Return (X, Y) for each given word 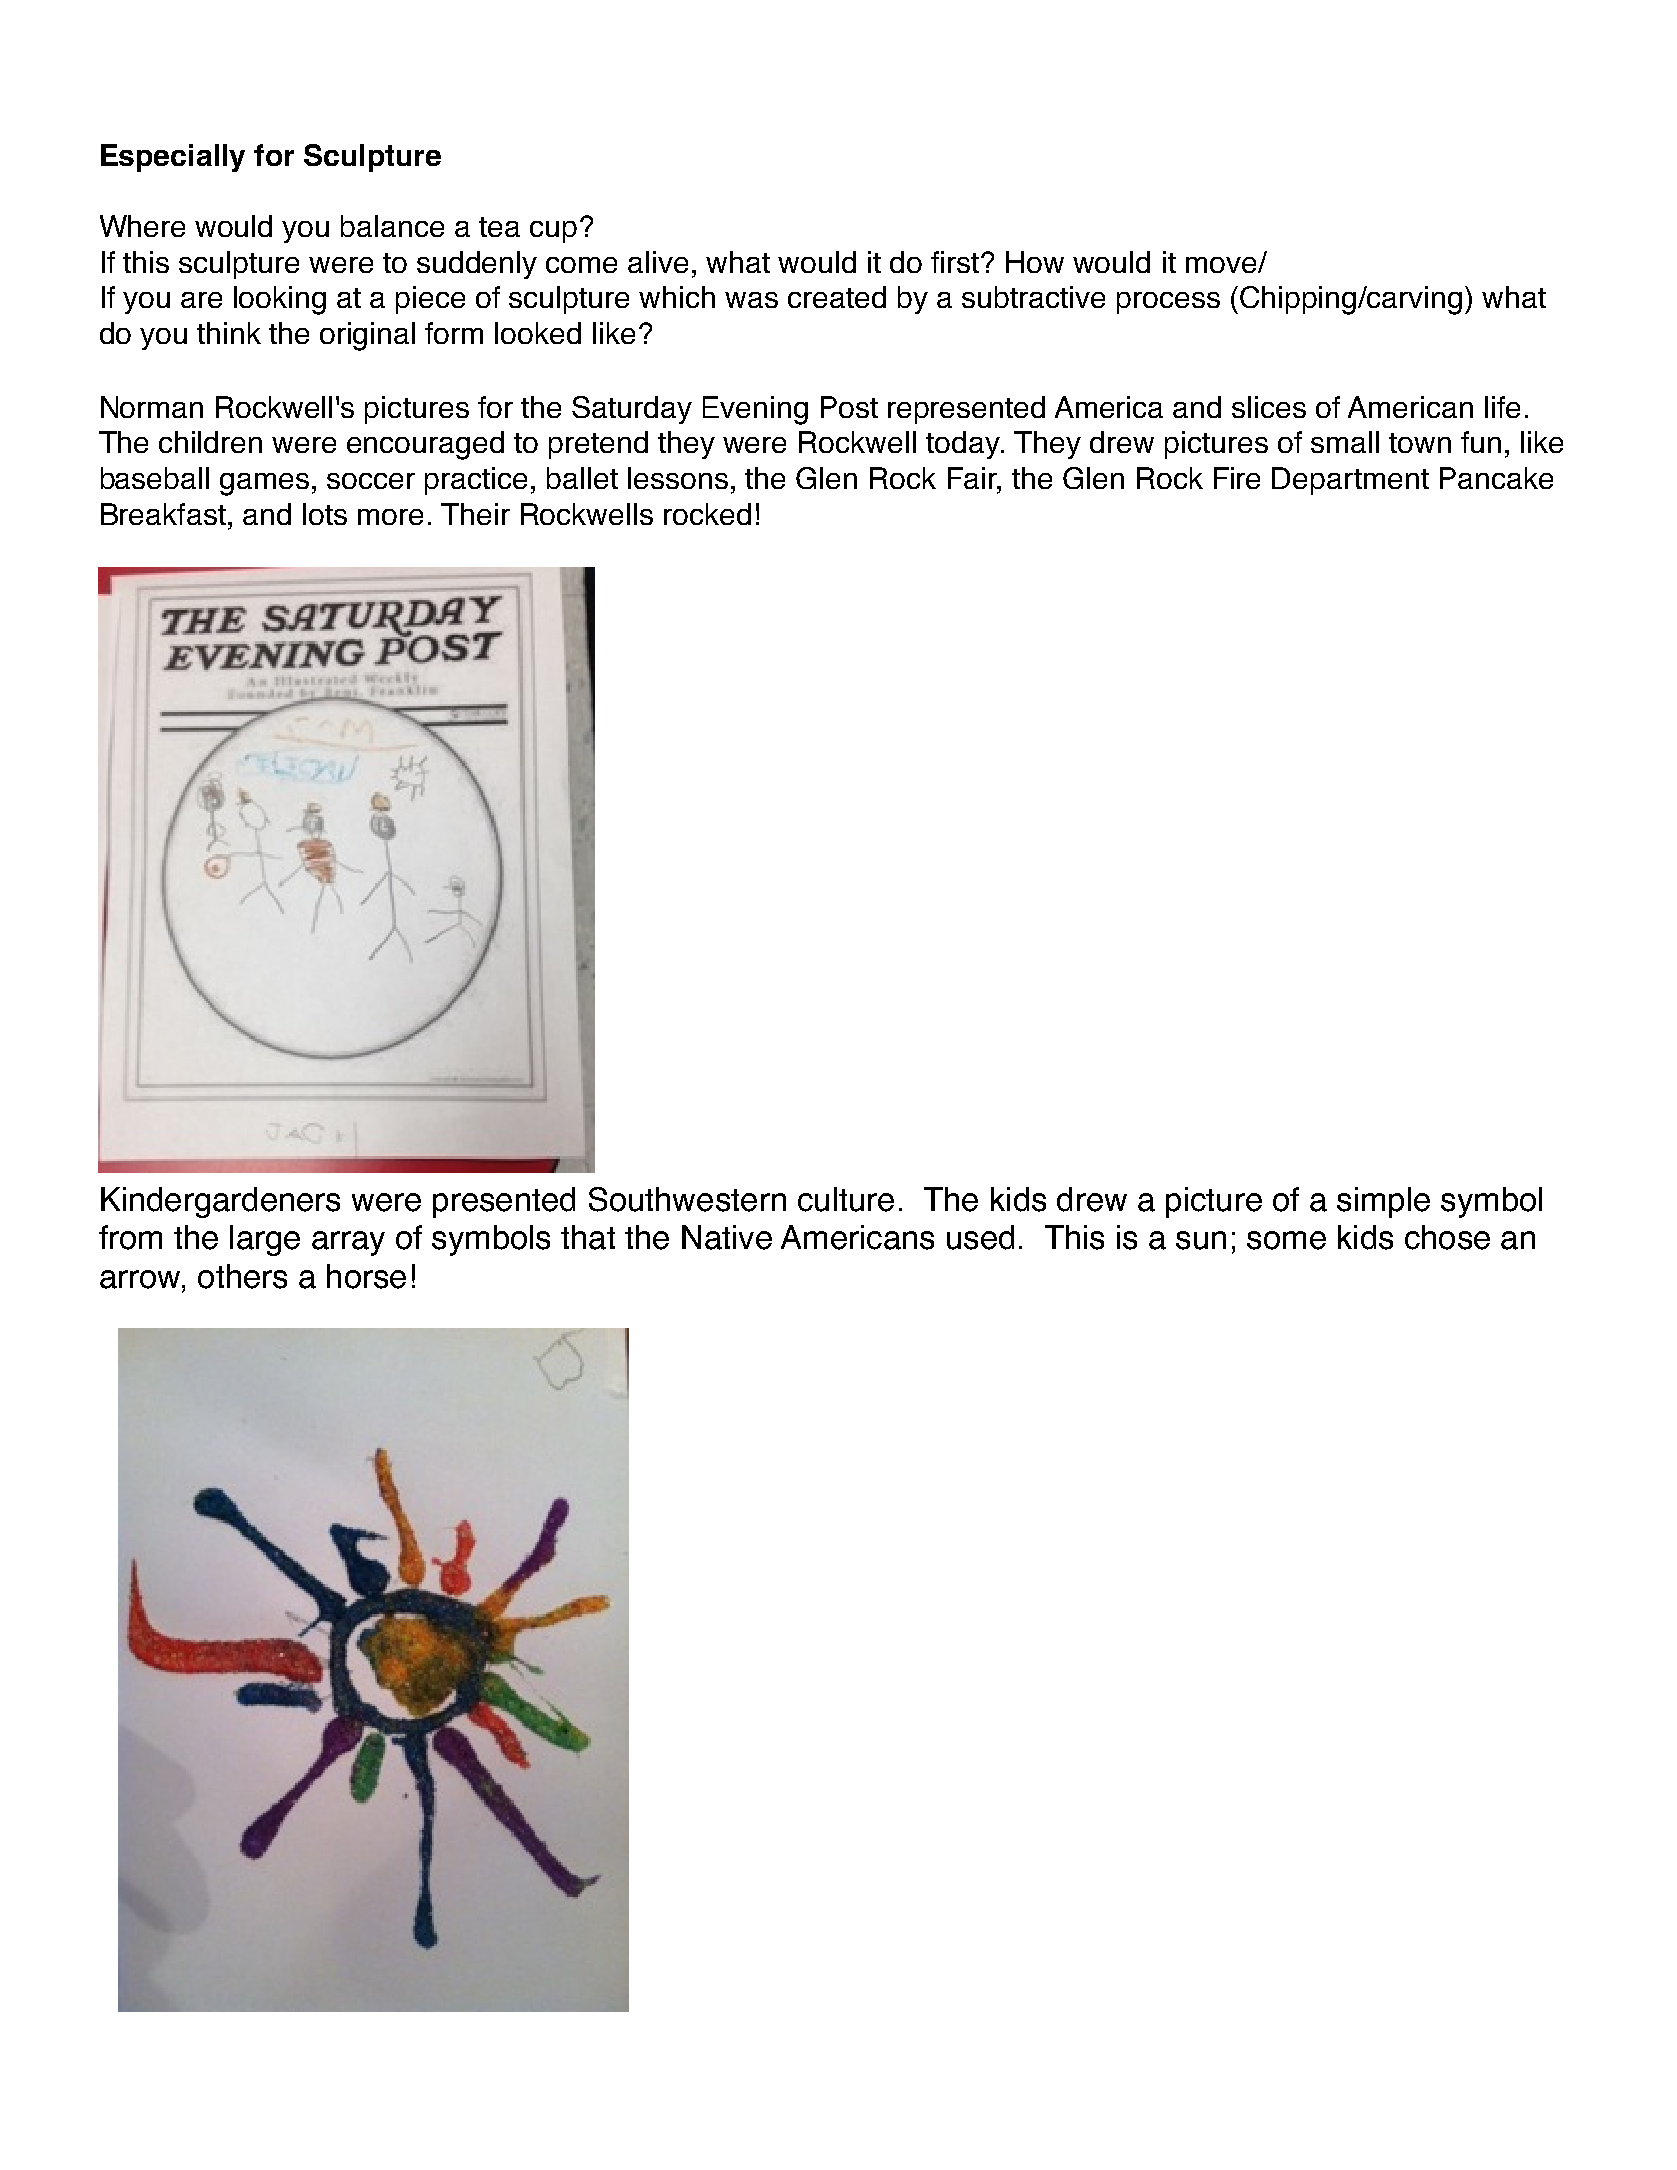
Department (1350, 481)
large (265, 1240)
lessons (678, 478)
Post (849, 407)
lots (325, 514)
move (1222, 265)
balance (392, 226)
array (348, 1243)
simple (1383, 1202)
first (956, 262)
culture (846, 1199)
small (1345, 442)
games (264, 484)
